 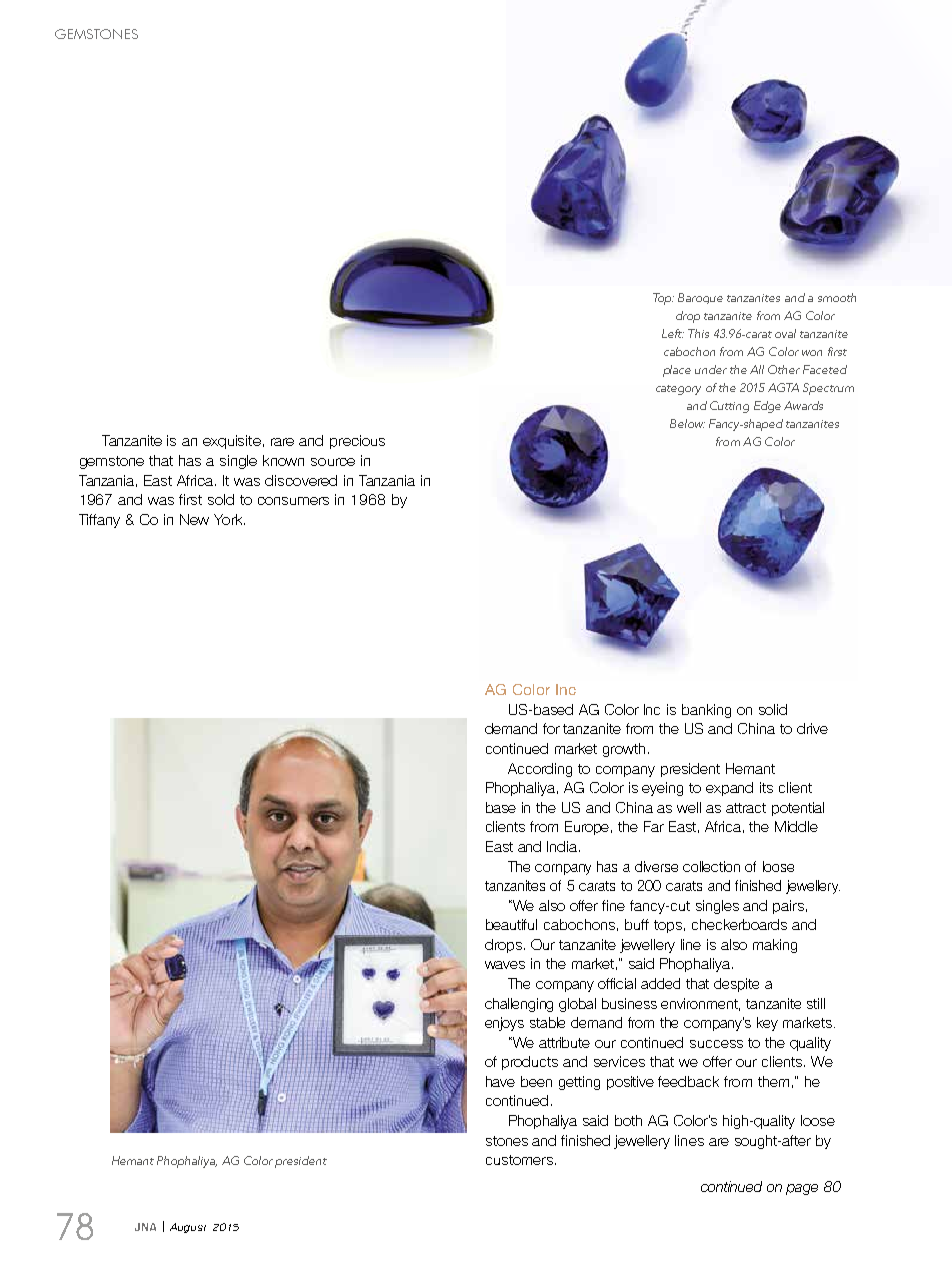 I want to click on oval, so click(x=785, y=333).
